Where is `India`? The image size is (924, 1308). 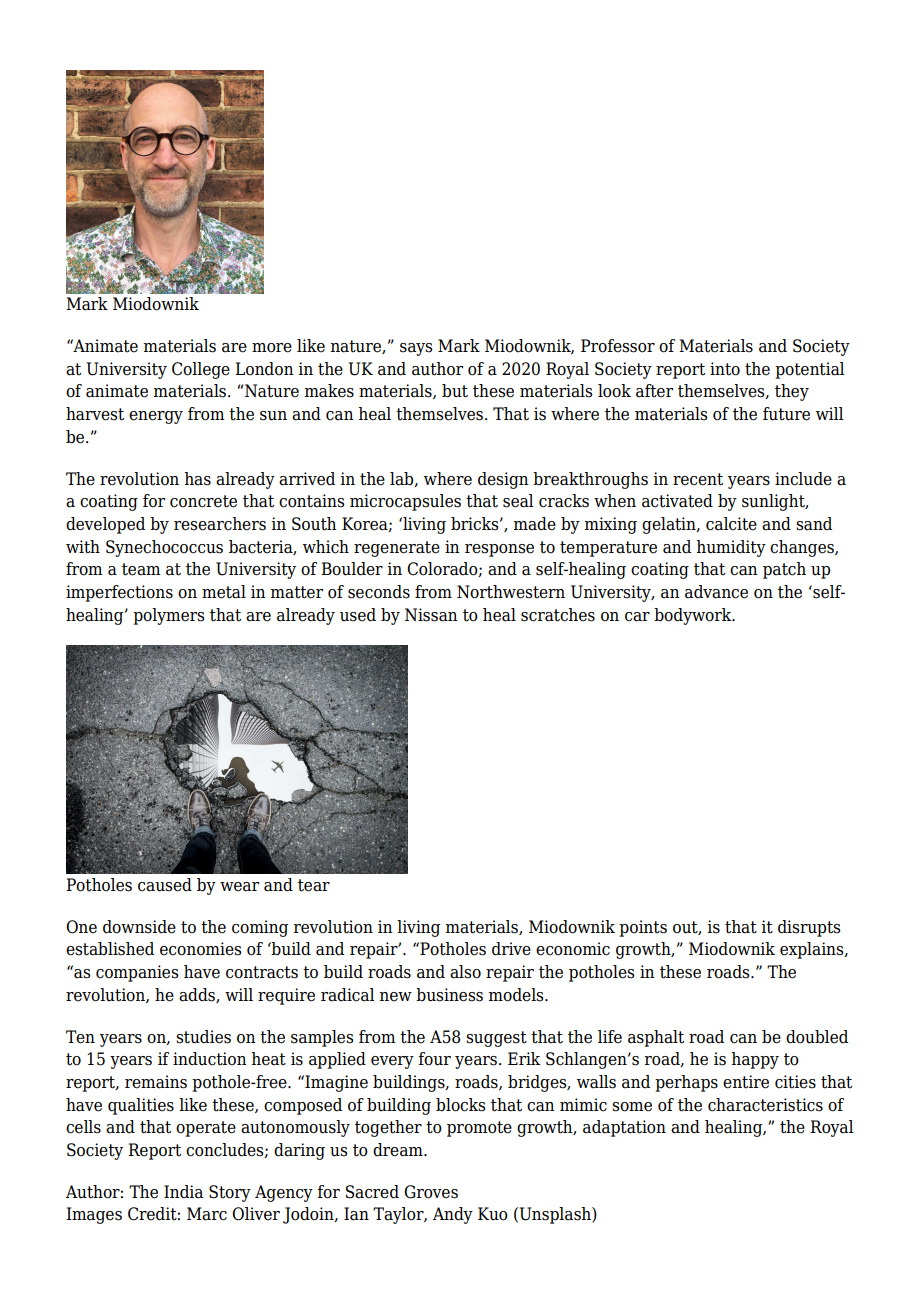 India is located at coordinates (183, 1192).
